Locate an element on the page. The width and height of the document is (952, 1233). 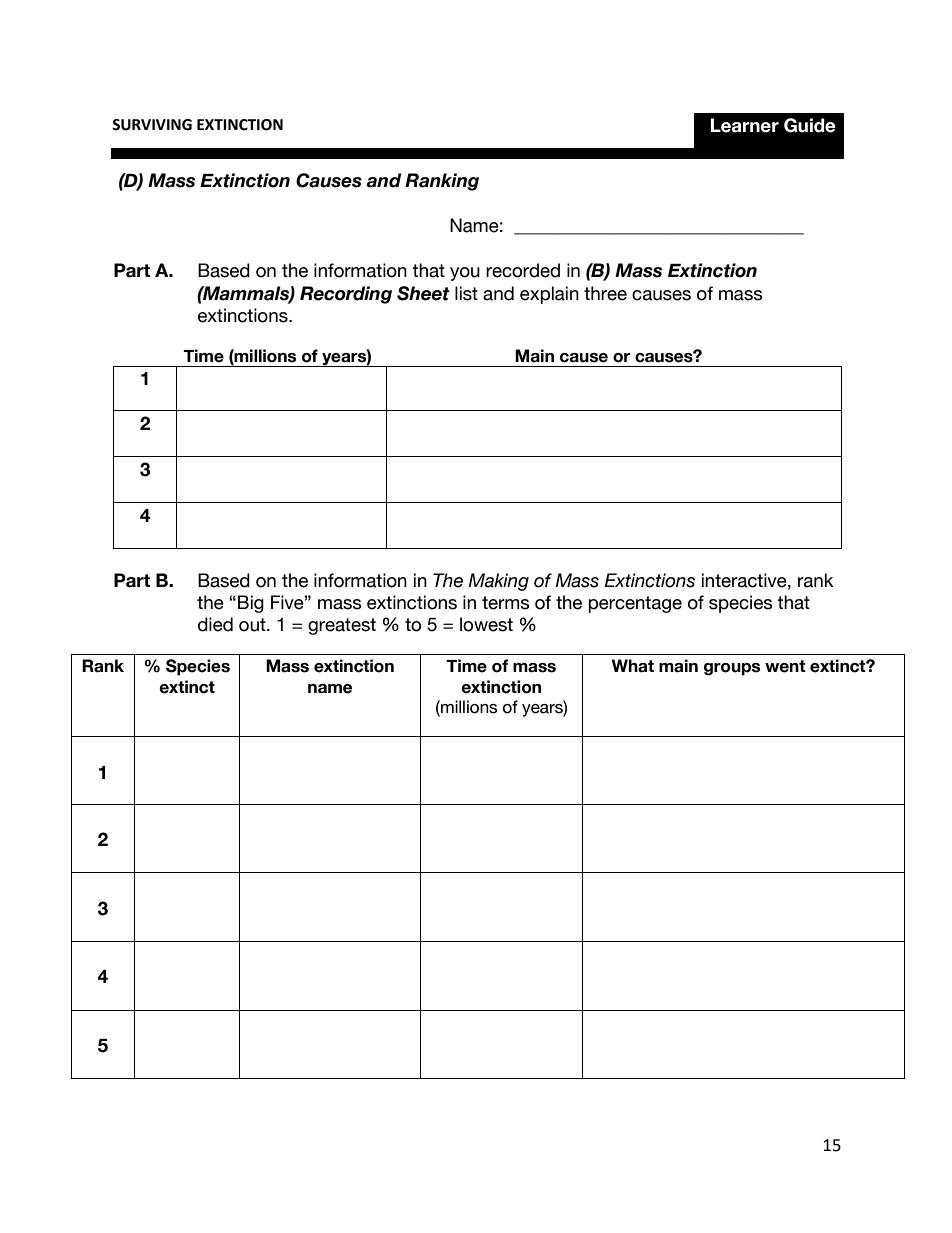
Making is located at coordinates (498, 582).
